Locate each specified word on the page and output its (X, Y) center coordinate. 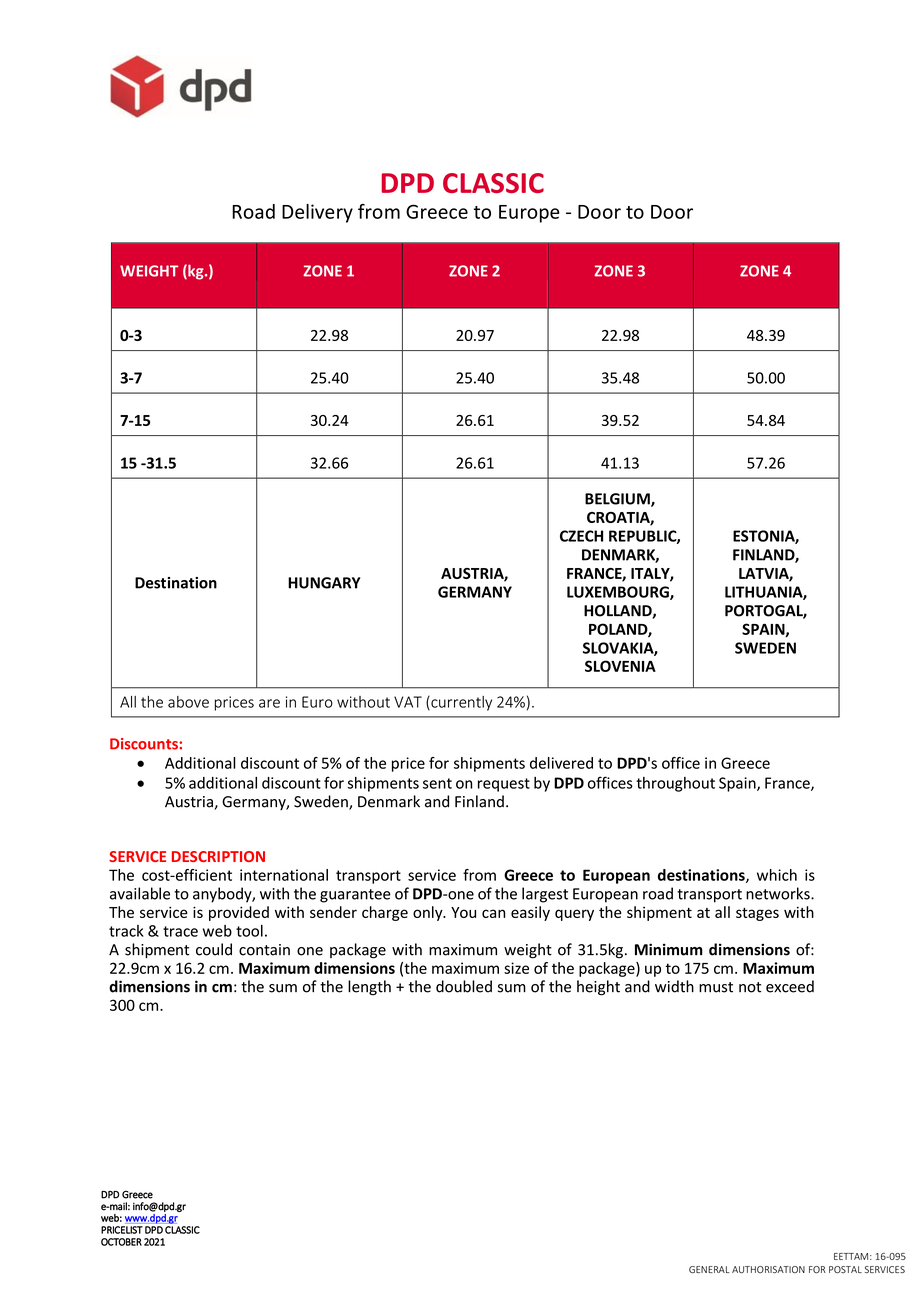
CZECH (581, 536)
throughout (675, 784)
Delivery (317, 213)
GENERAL (709, 1269)
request (504, 785)
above (188, 702)
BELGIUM (618, 500)
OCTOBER (121, 1242)
